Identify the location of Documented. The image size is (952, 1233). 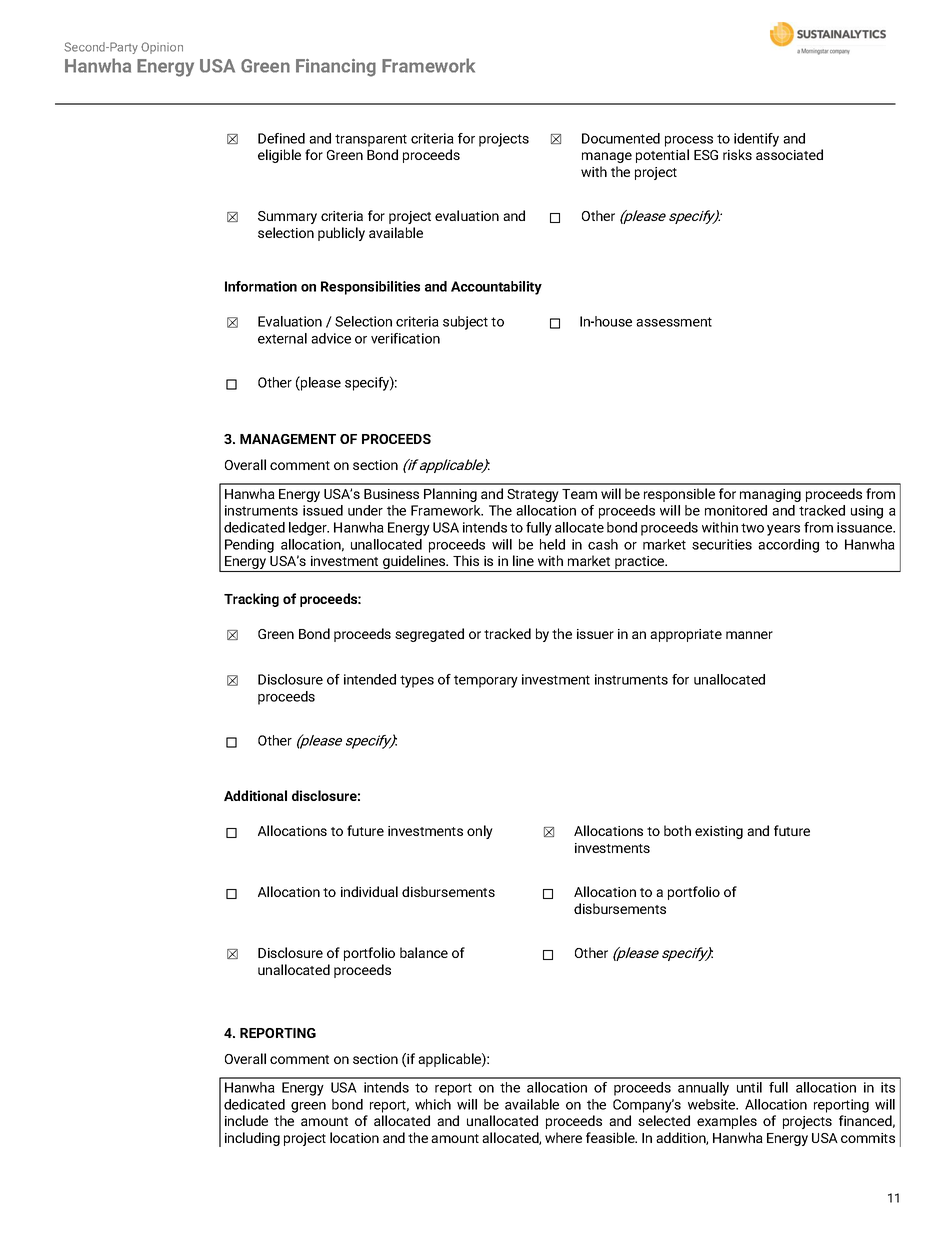
(621, 138).
